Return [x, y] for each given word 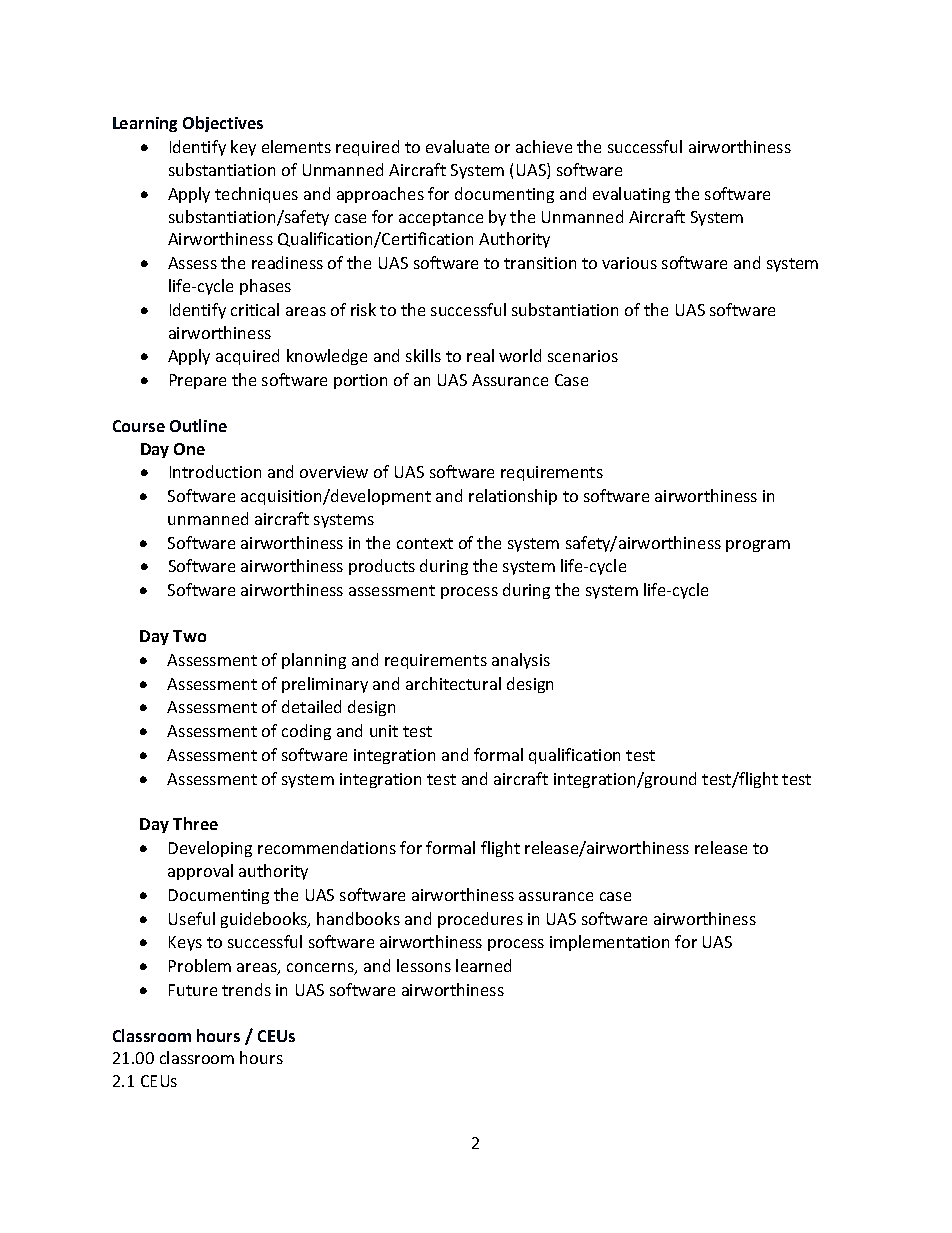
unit [384, 731]
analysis [521, 661]
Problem [200, 965]
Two [189, 636]
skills [423, 355]
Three [195, 823]
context [425, 543]
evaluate [457, 146]
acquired [247, 357]
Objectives [223, 124]
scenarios [583, 356]
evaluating [631, 195]
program [758, 546]
